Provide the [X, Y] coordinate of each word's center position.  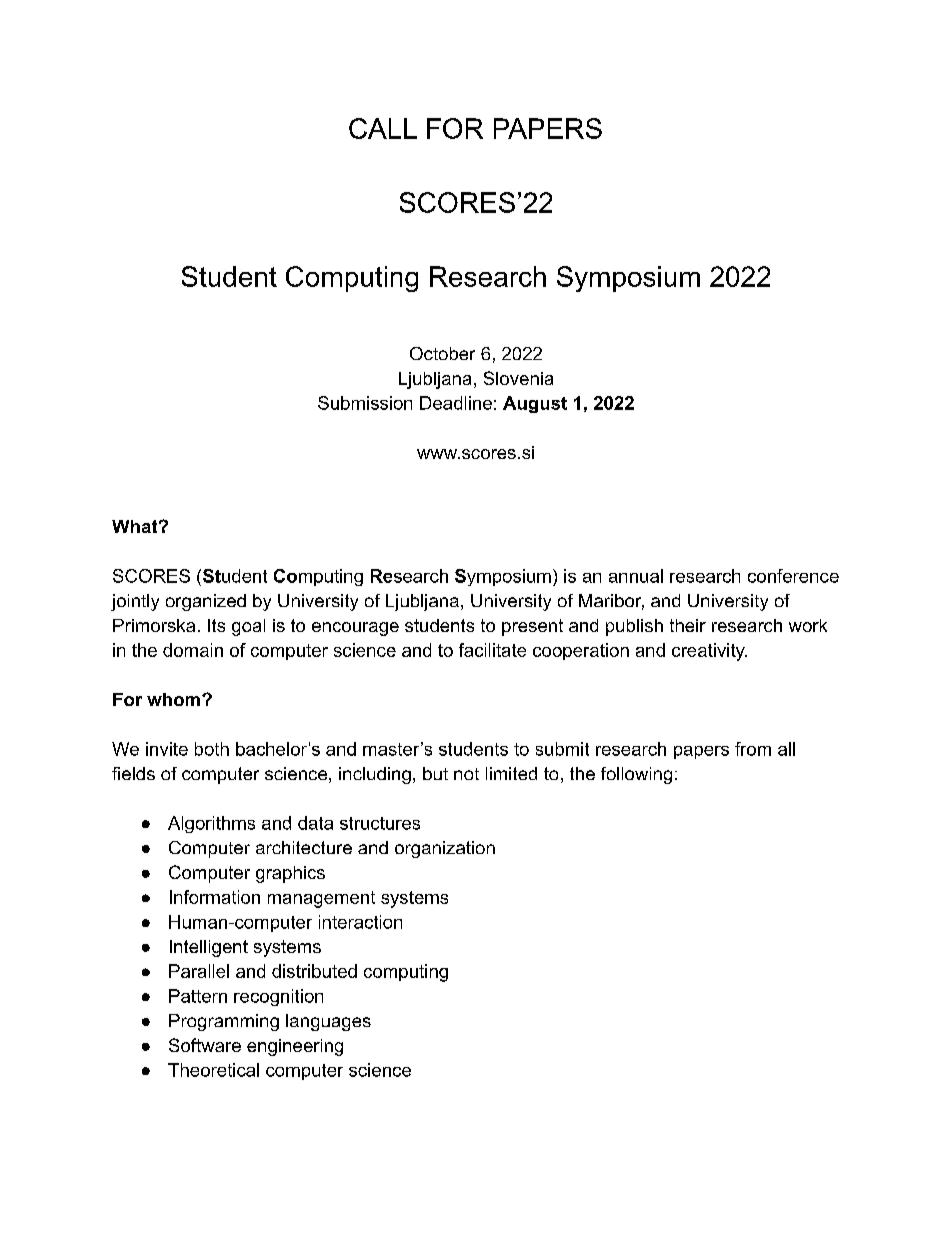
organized [206, 602]
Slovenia [518, 378]
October [442, 353]
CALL [383, 128]
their [688, 625]
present [532, 627]
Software [205, 1045]
